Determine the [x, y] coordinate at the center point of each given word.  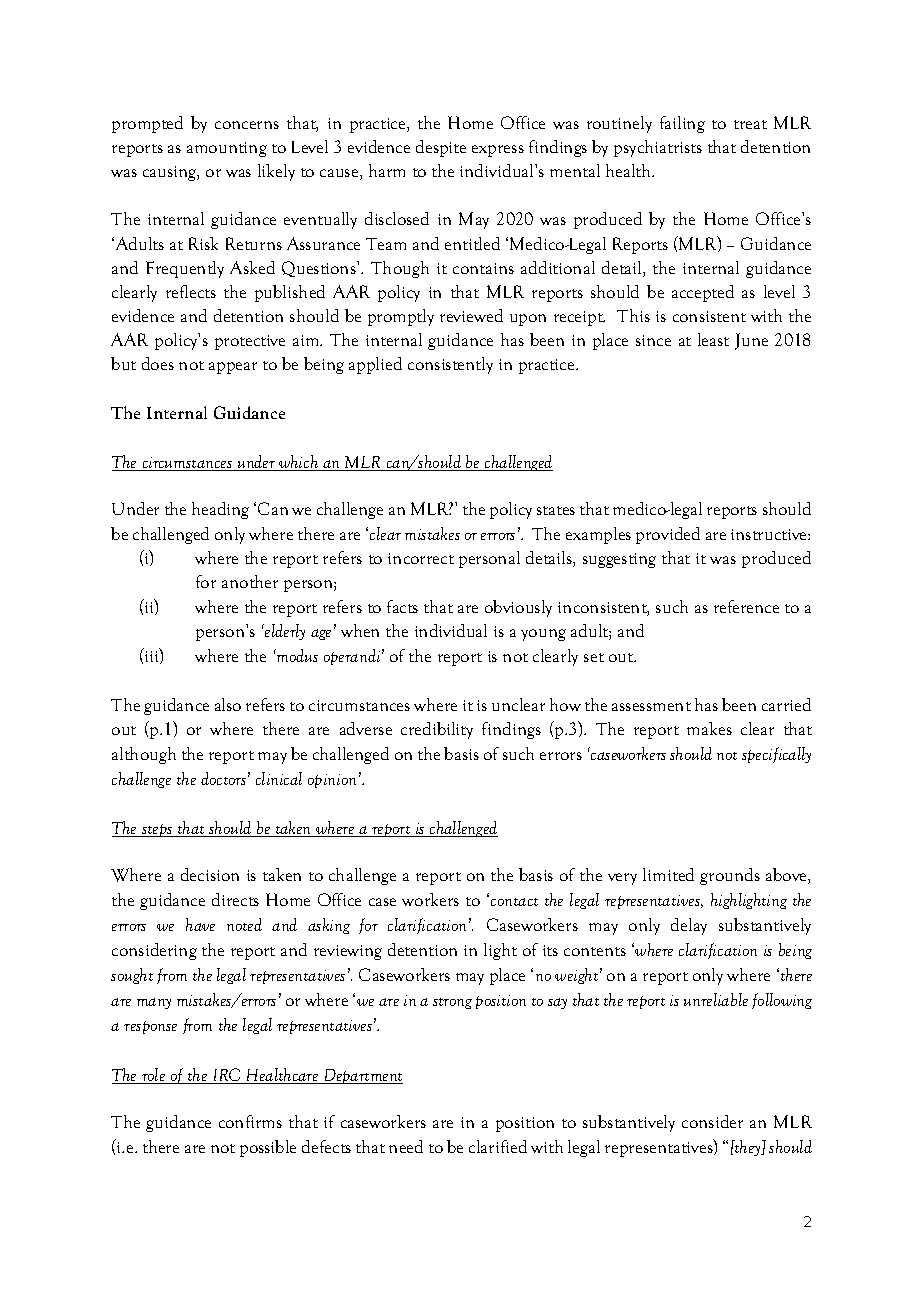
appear [233, 368]
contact [514, 902]
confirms [250, 1121]
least [713, 339]
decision [210, 874]
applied [375, 365]
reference [746, 606]
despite [441, 148]
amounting [227, 149]
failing [682, 124]
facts [402, 606]
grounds [730, 876]
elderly [284, 632]
